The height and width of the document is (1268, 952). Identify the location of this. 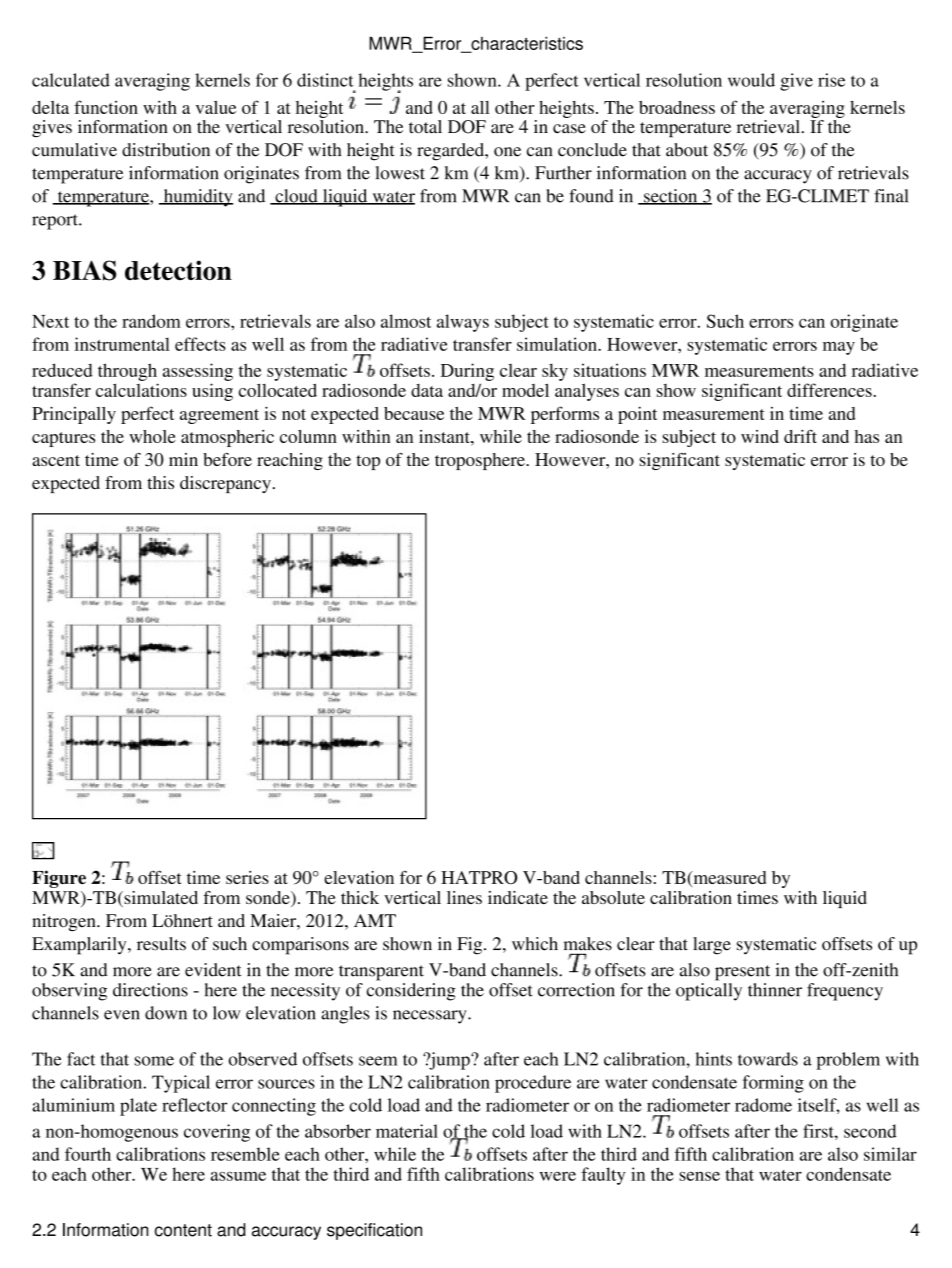
(160, 482).
